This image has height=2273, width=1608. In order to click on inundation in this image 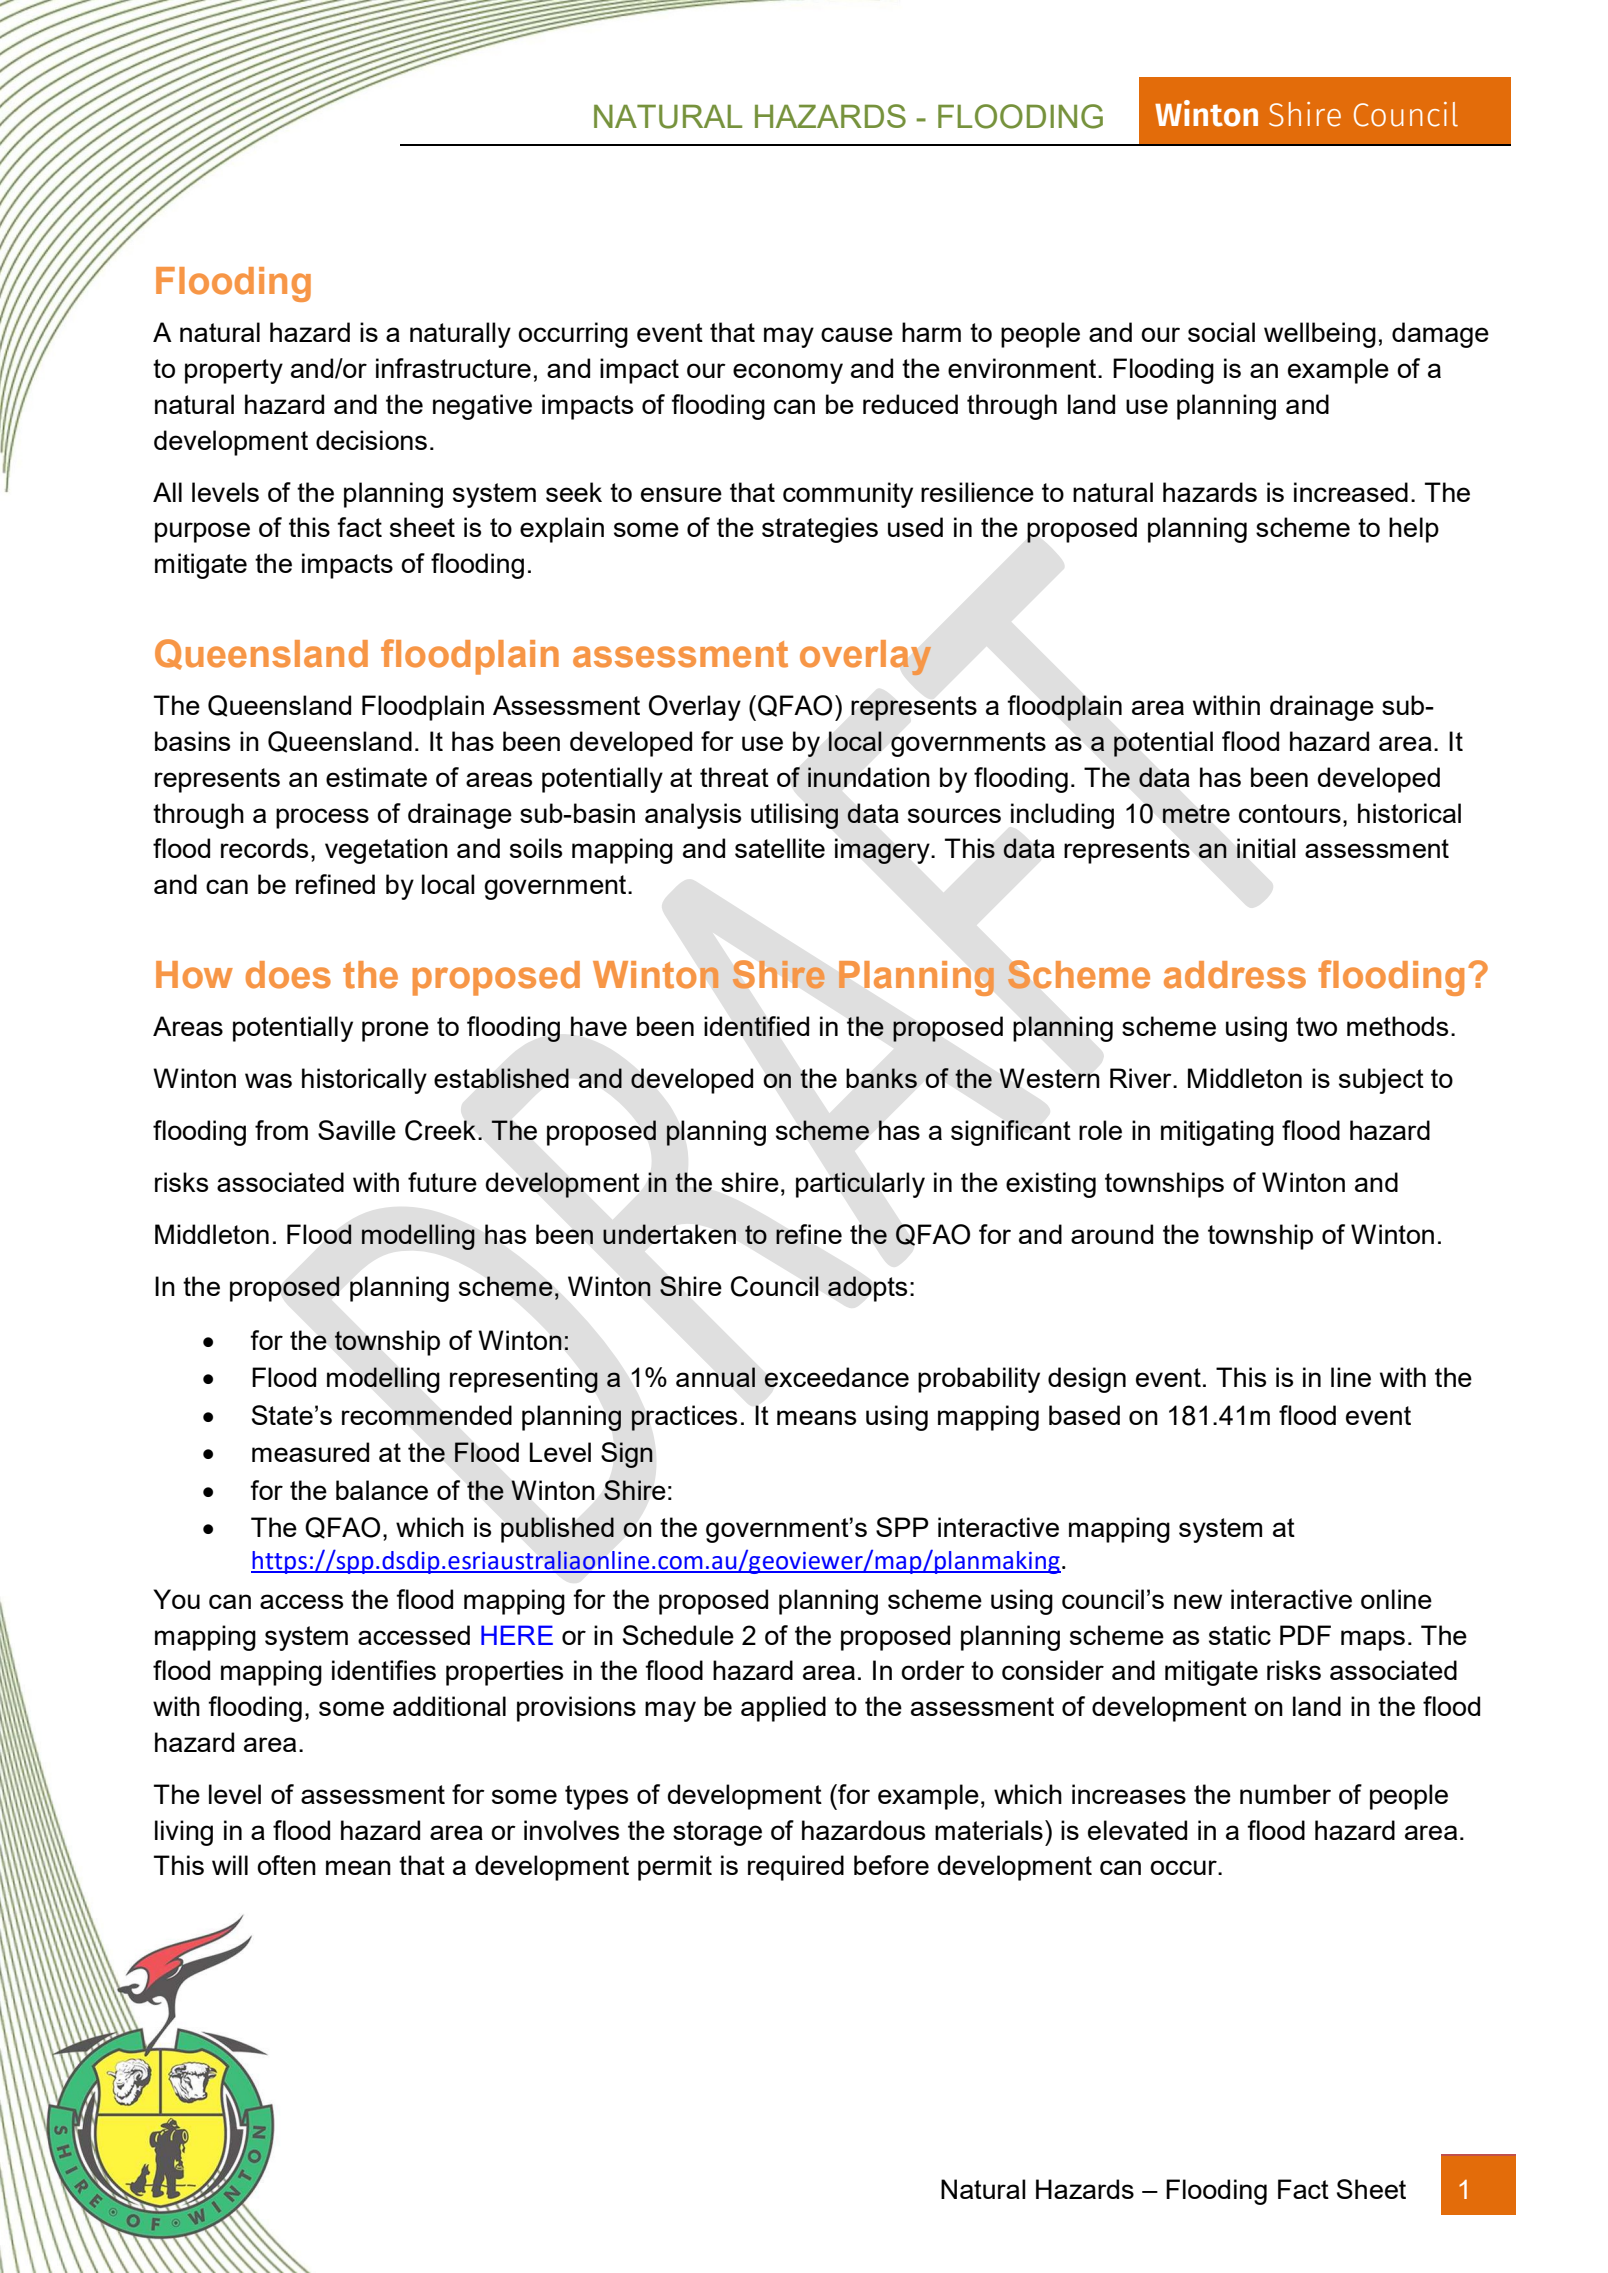, I will do `click(869, 777)`.
